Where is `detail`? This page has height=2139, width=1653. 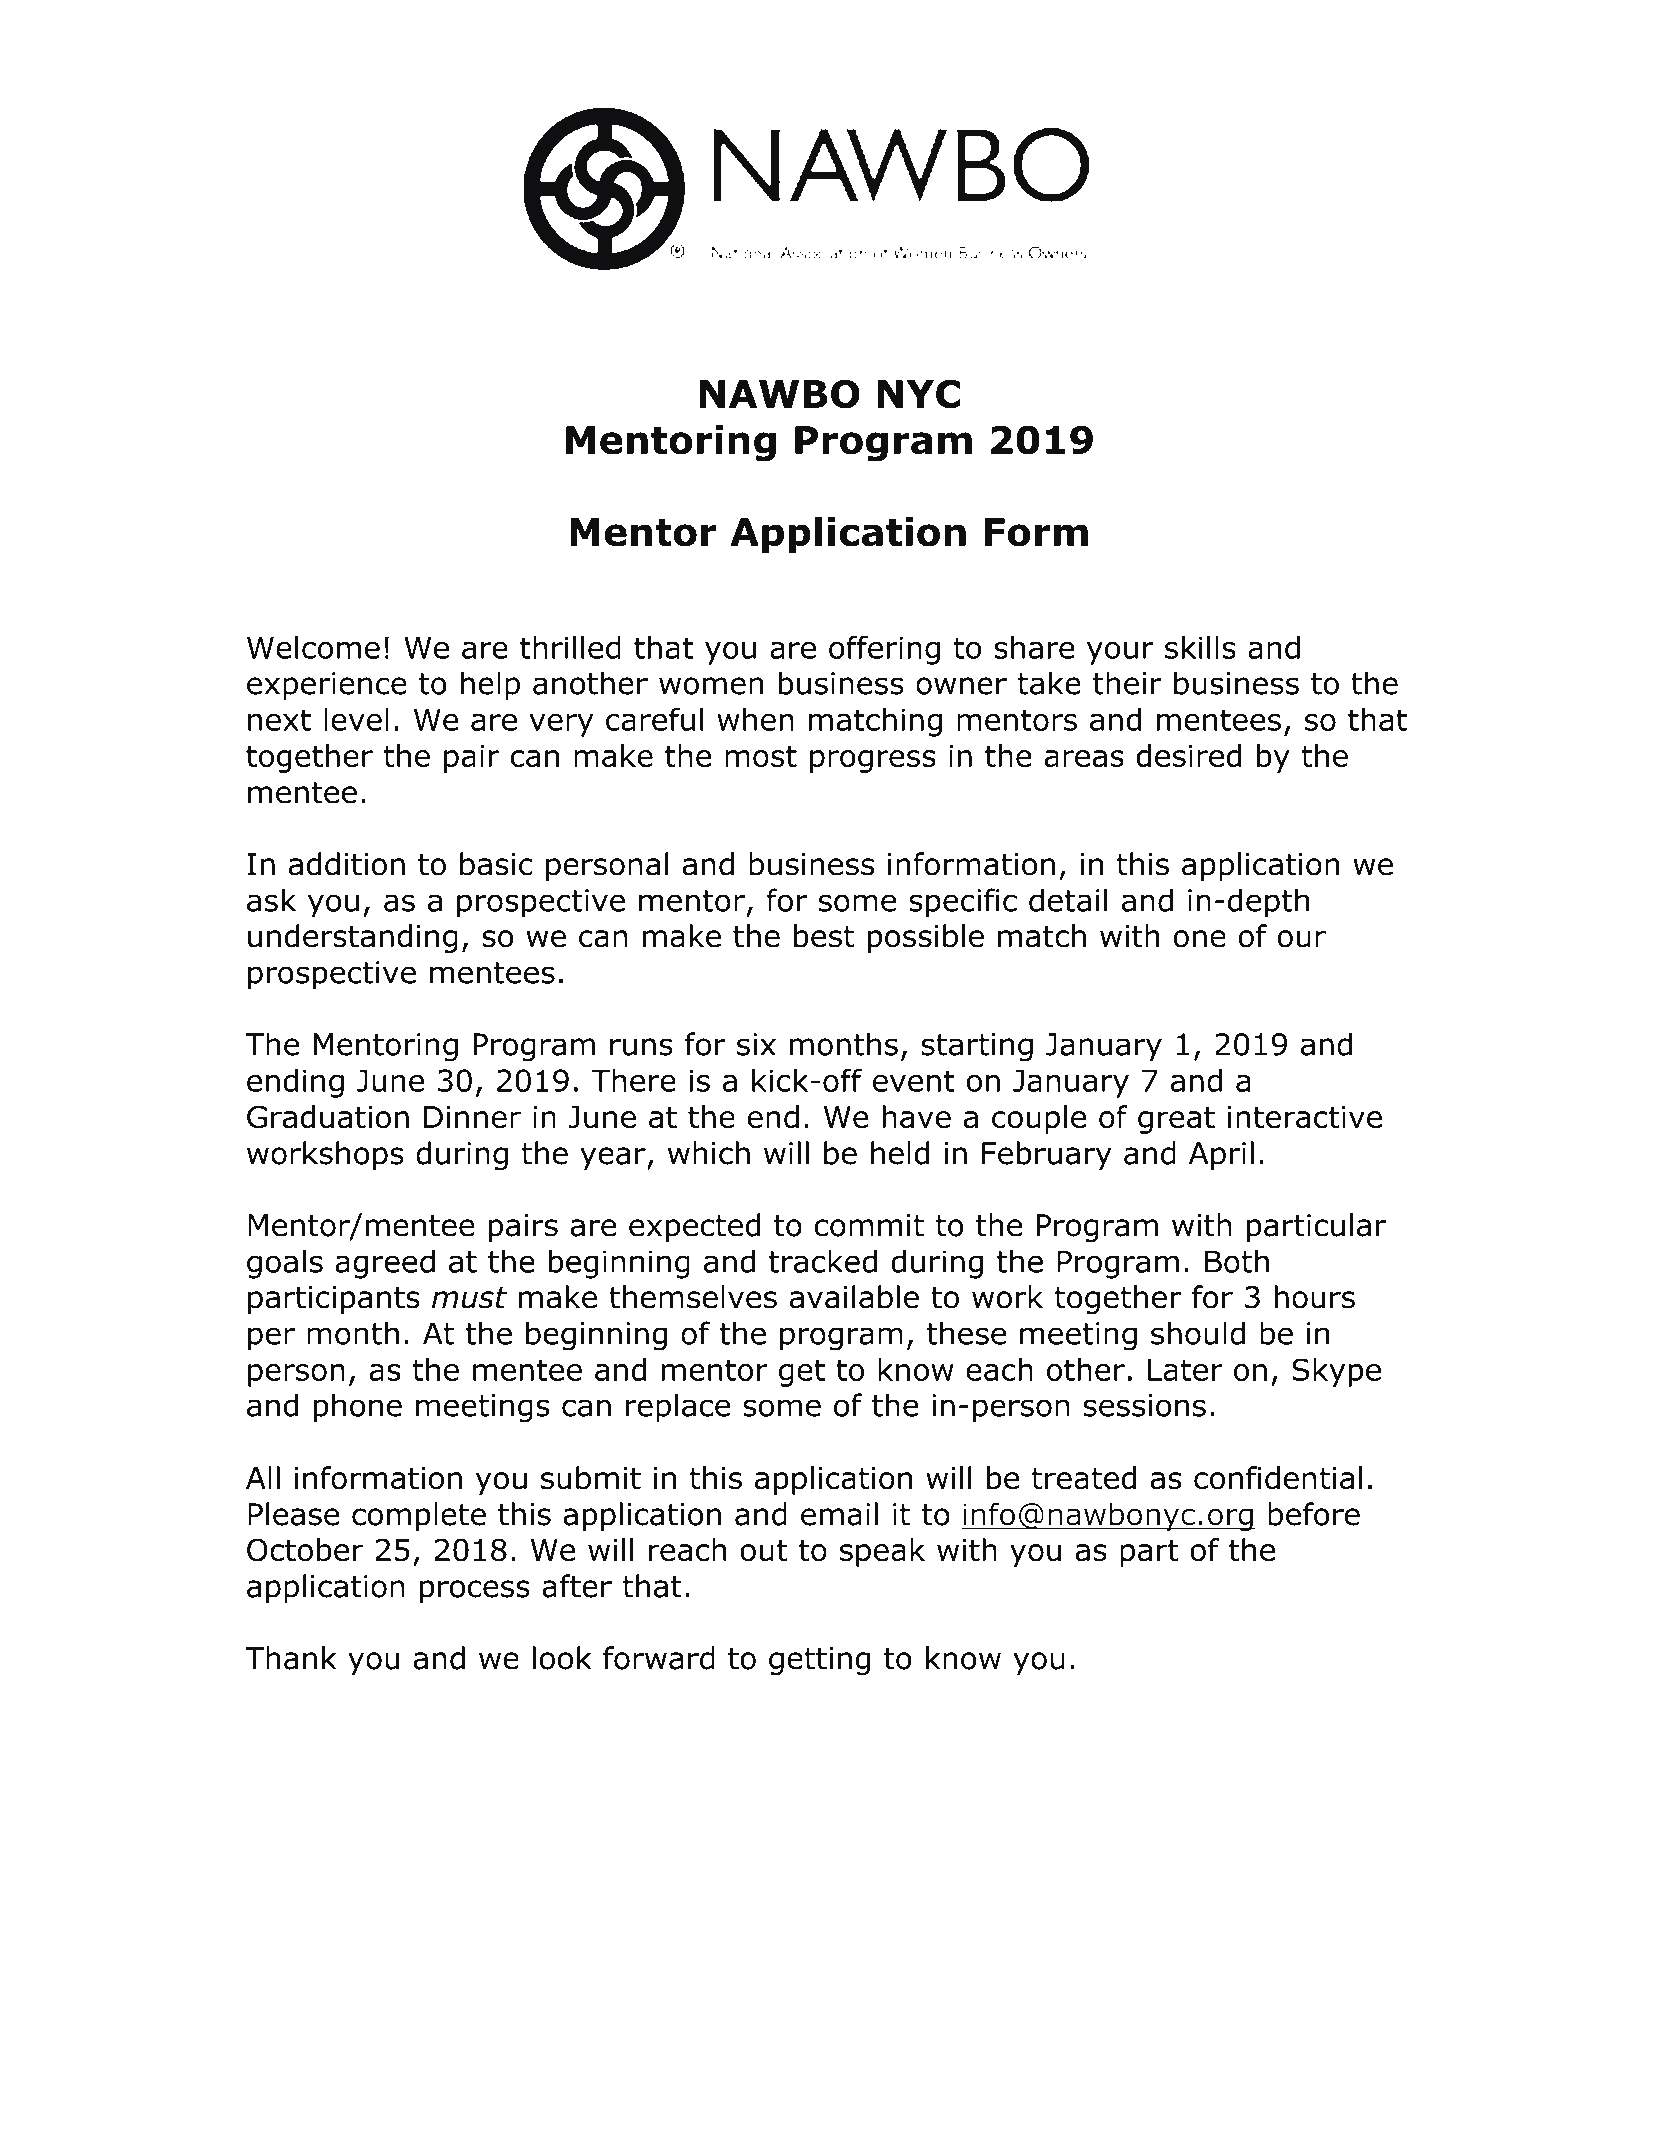
detail is located at coordinates (1068, 900).
